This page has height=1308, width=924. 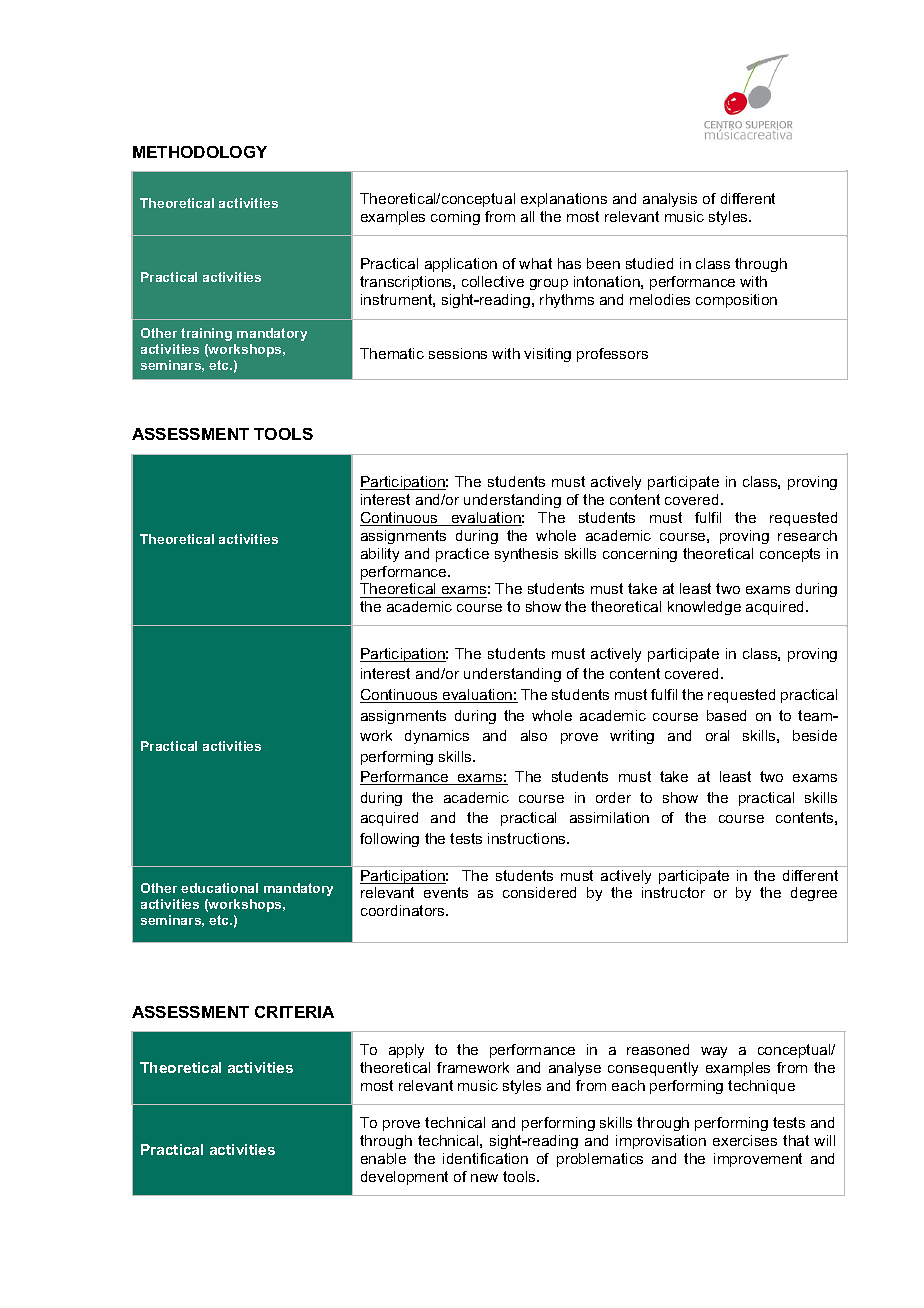 I want to click on based, so click(x=726, y=715).
